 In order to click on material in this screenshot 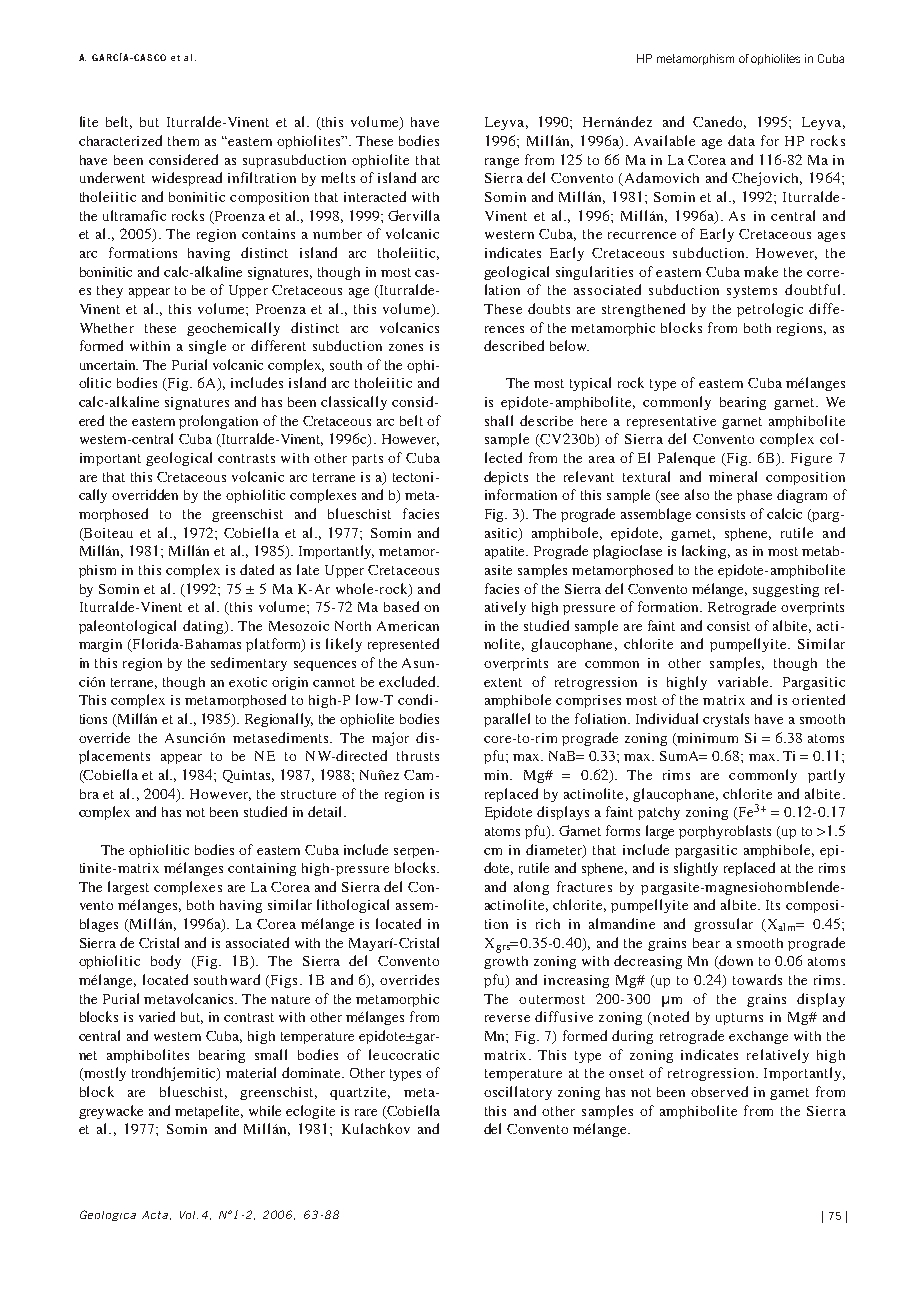, I will do `click(251, 1072)`.
